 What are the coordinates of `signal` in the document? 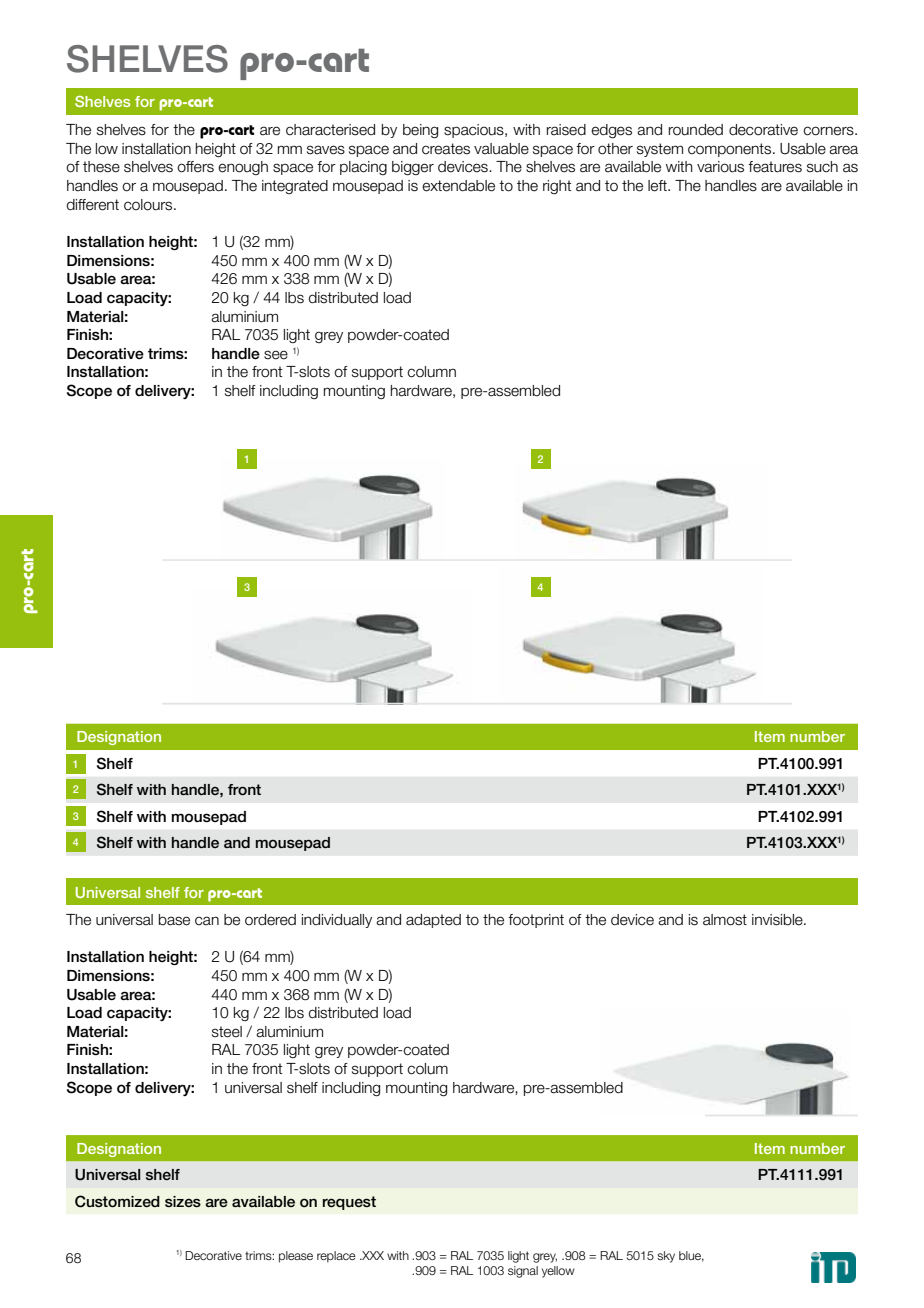 It's located at (523, 1272).
